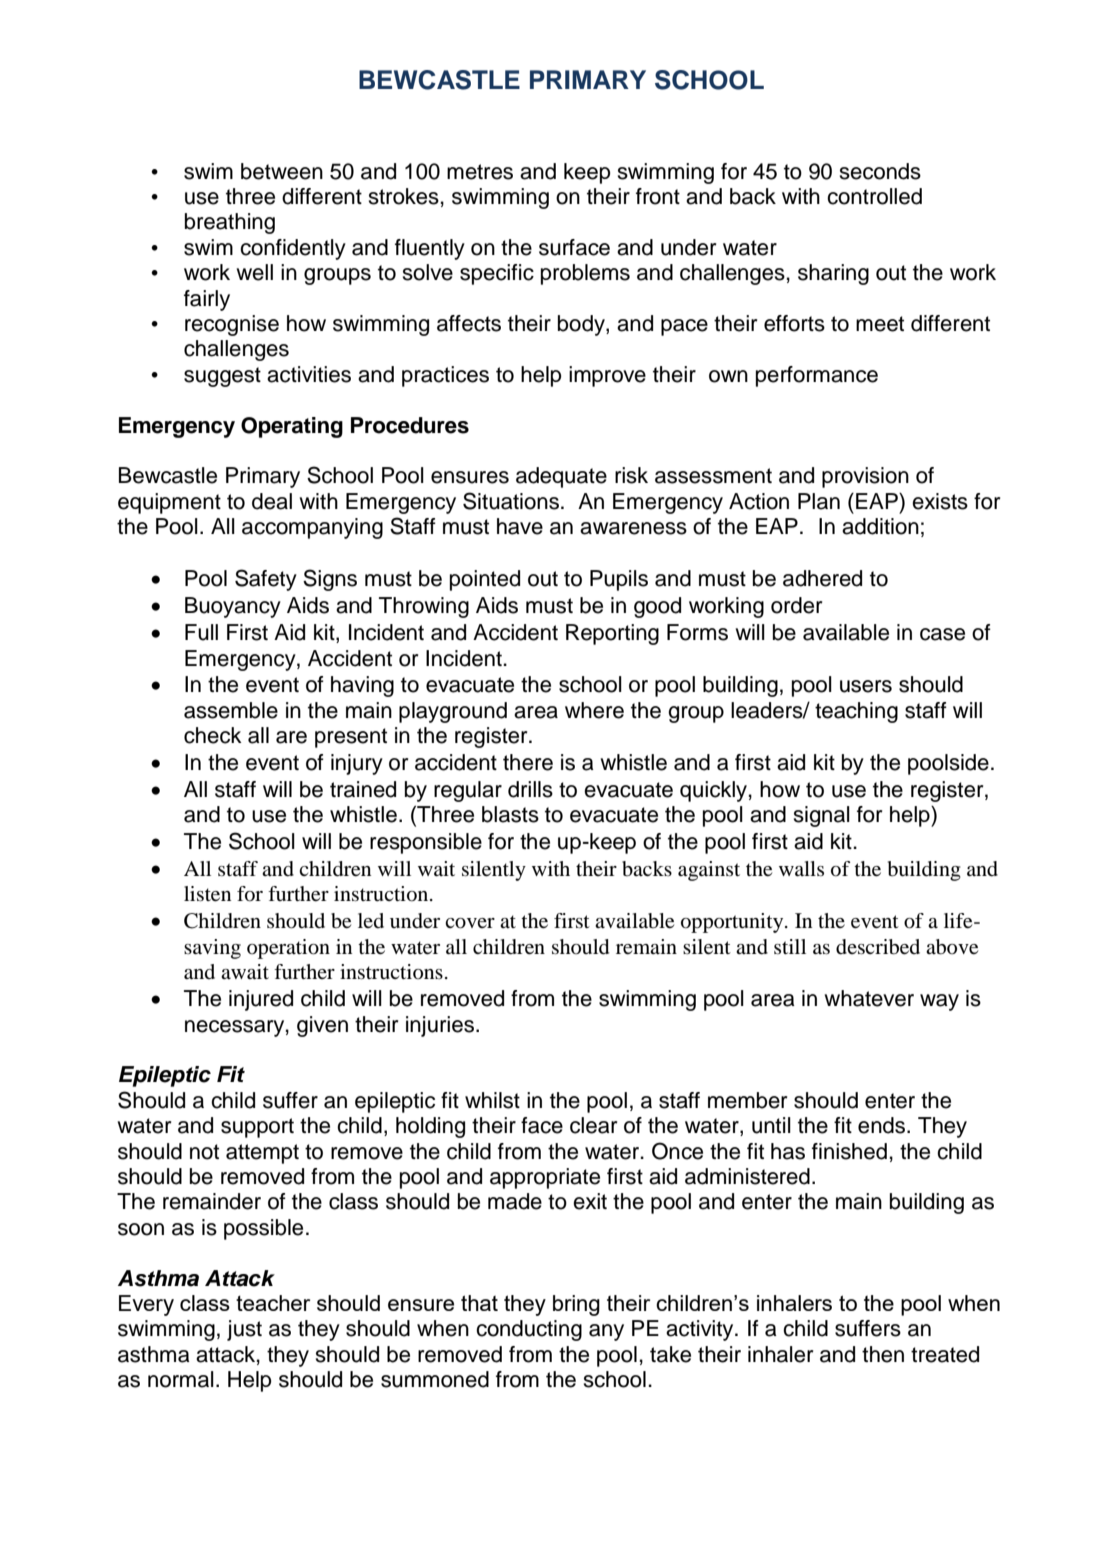  What do you see at coordinates (883, 1354) in the screenshot?
I see `then` at bounding box center [883, 1354].
